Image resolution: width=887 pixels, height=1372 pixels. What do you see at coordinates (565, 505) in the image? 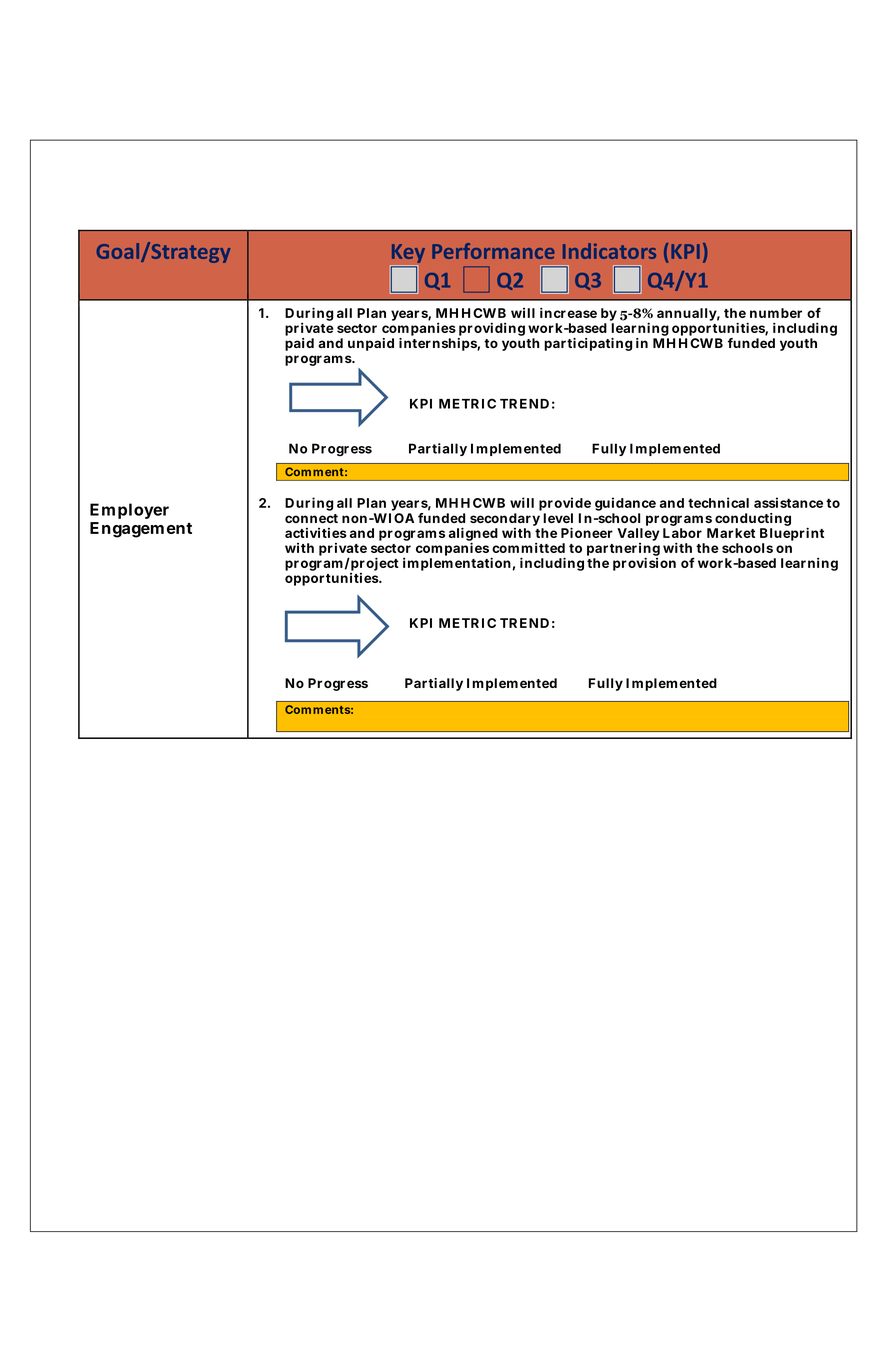
I see `provide` at bounding box center [565, 505].
